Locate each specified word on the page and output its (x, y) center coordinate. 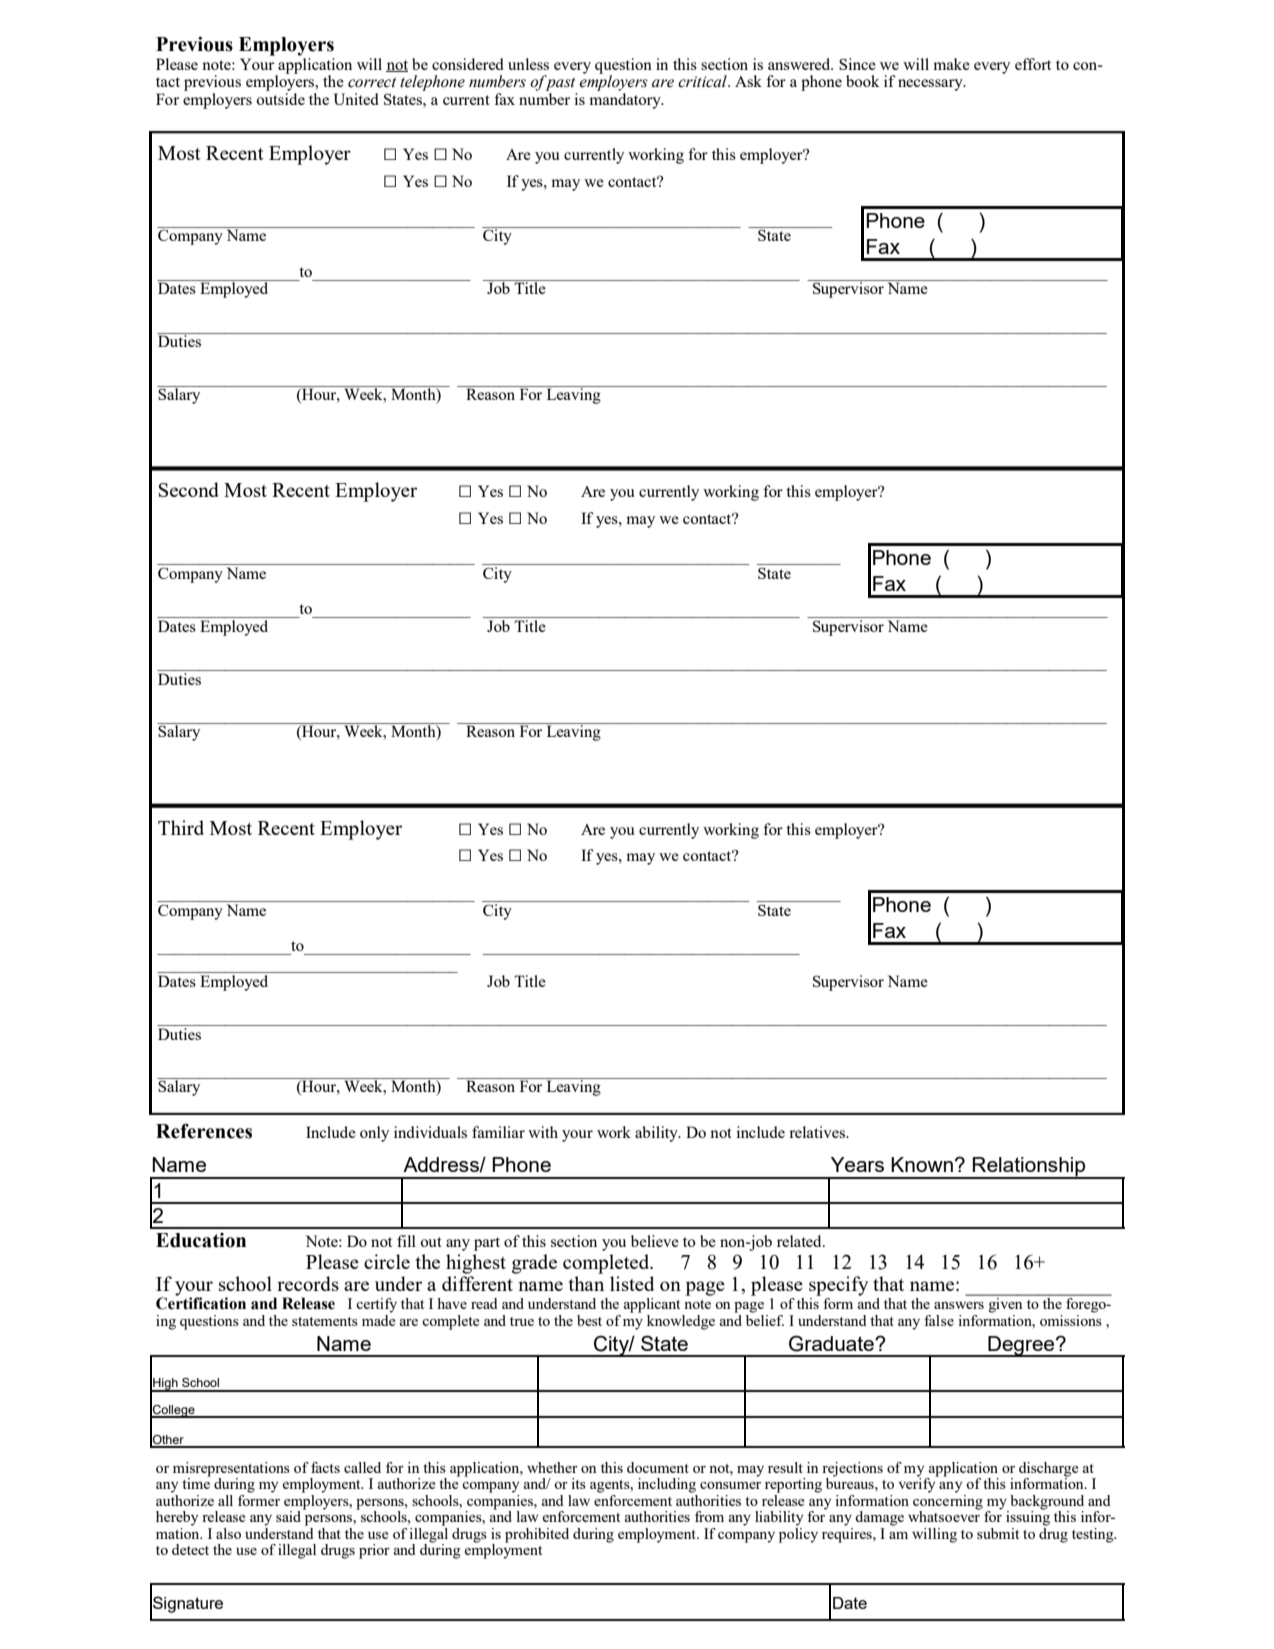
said (288, 1516)
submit (998, 1533)
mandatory (626, 101)
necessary (931, 85)
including (667, 1485)
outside (280, 99)
